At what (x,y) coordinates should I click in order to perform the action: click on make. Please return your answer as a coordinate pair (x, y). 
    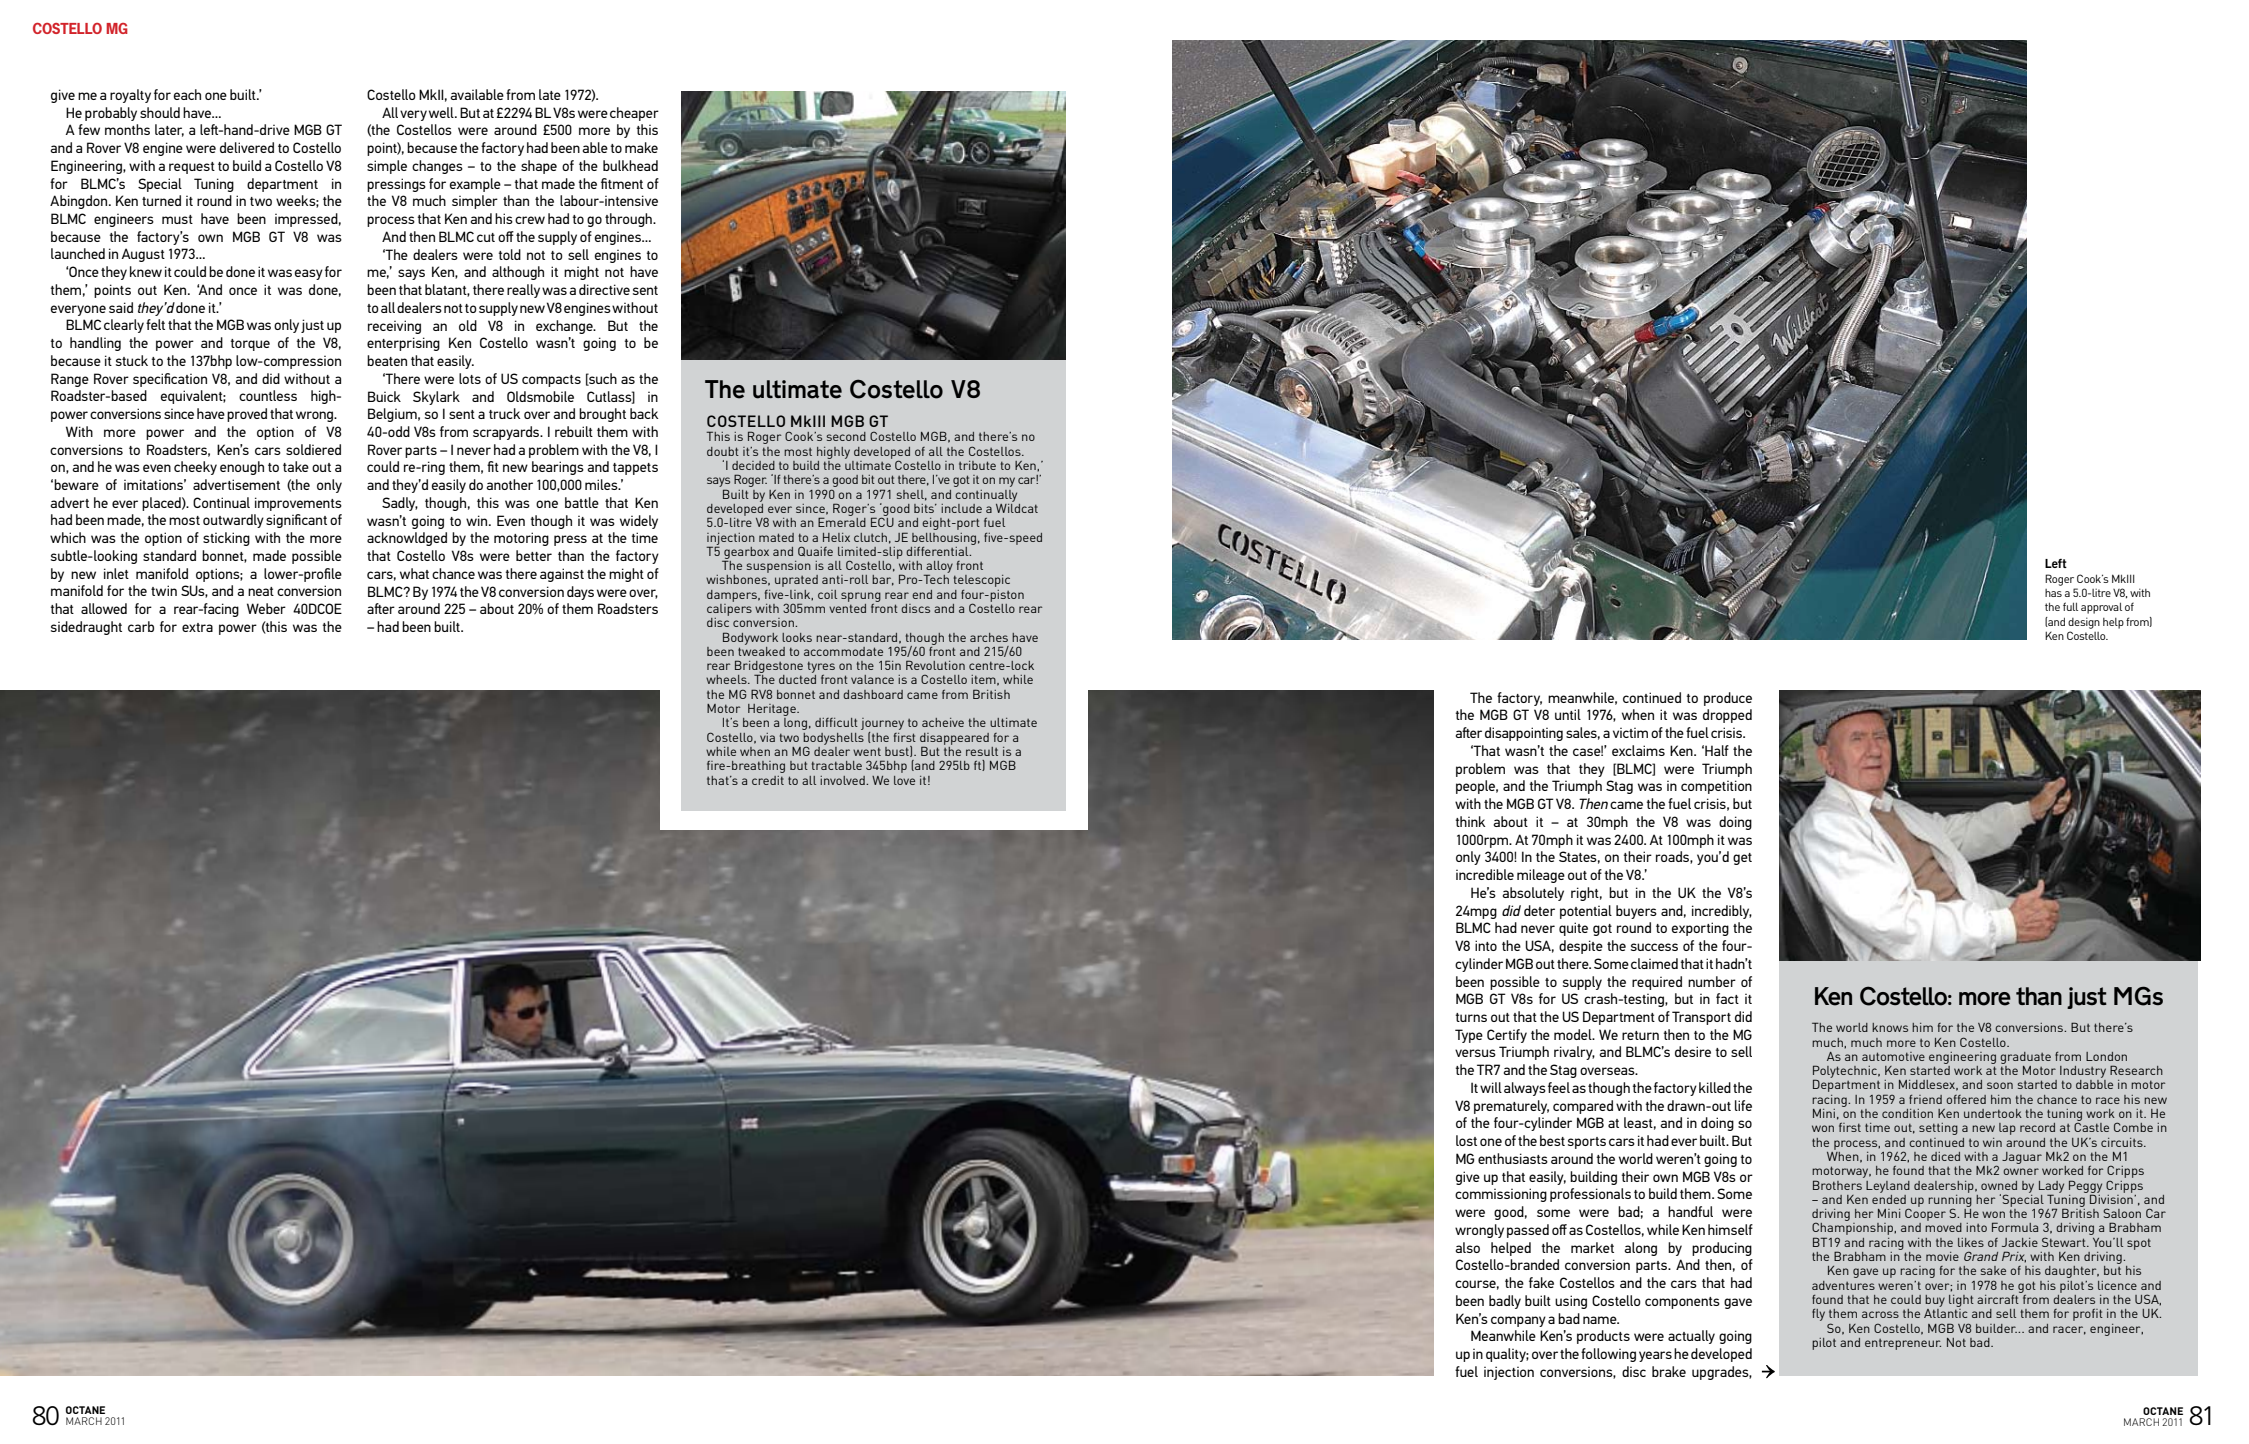
    Looking at the image, I should click on (641, 147).
